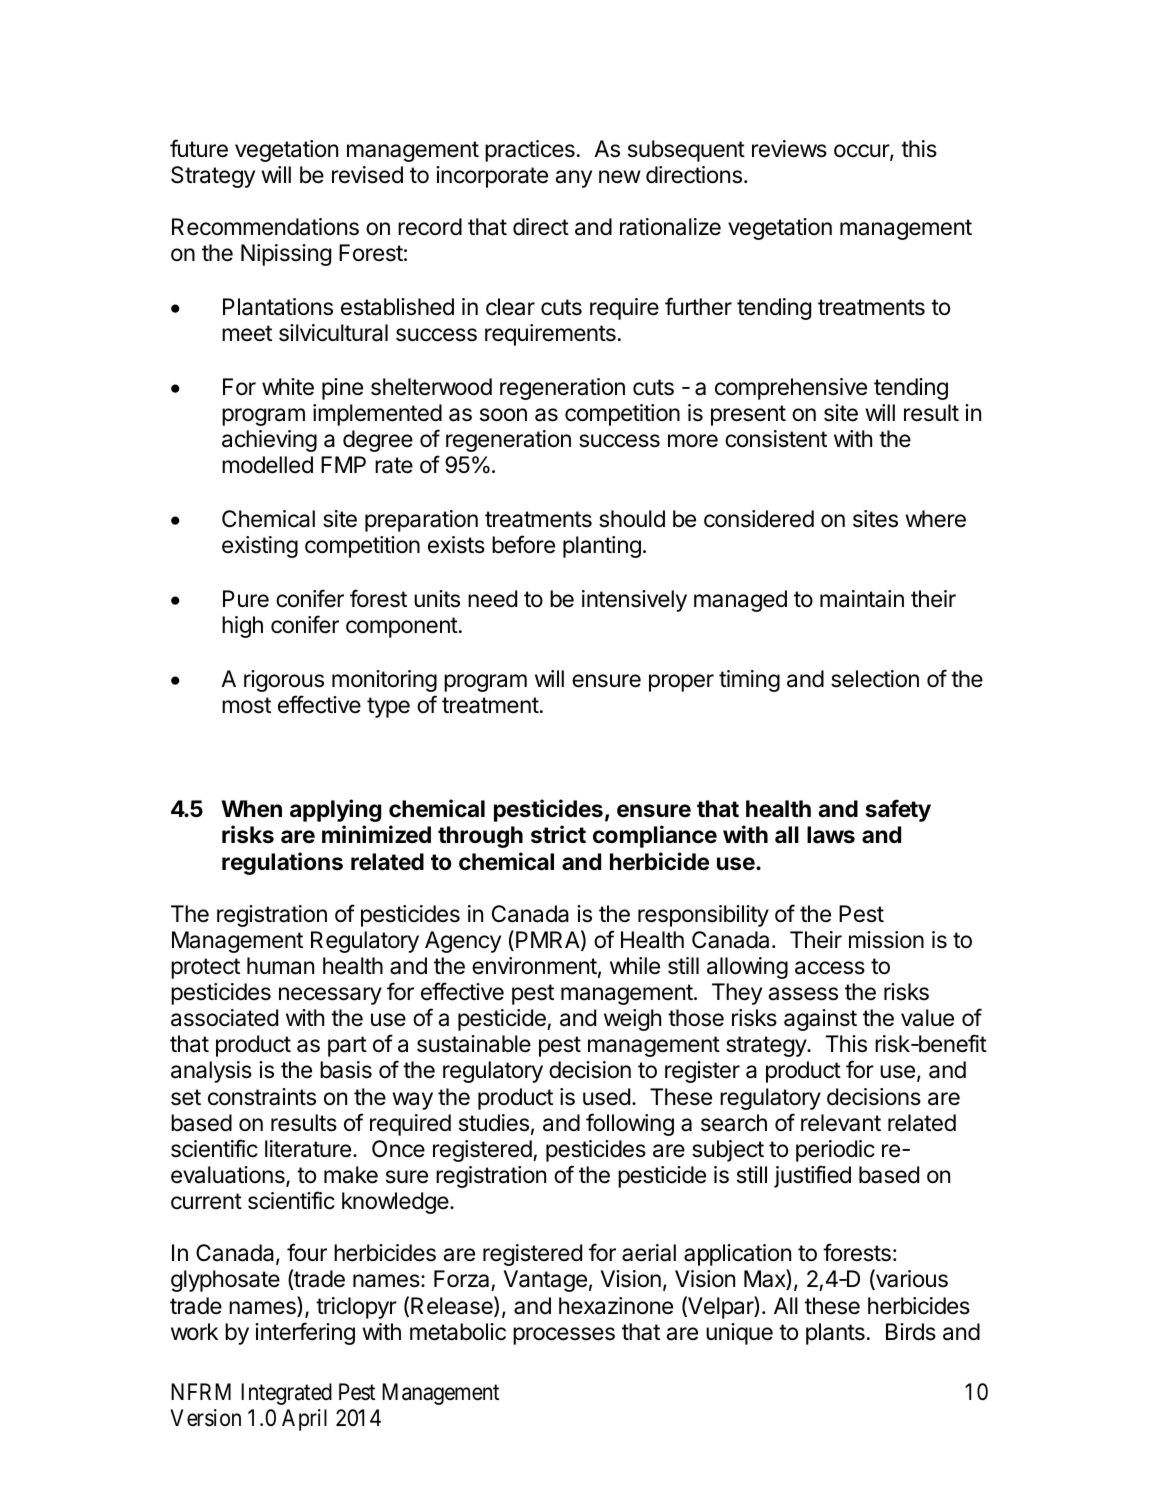 The image size is (1158, 1499). Describe the element at coordinates (776, 439) in the screenshot. I see `consistent` at that location.
